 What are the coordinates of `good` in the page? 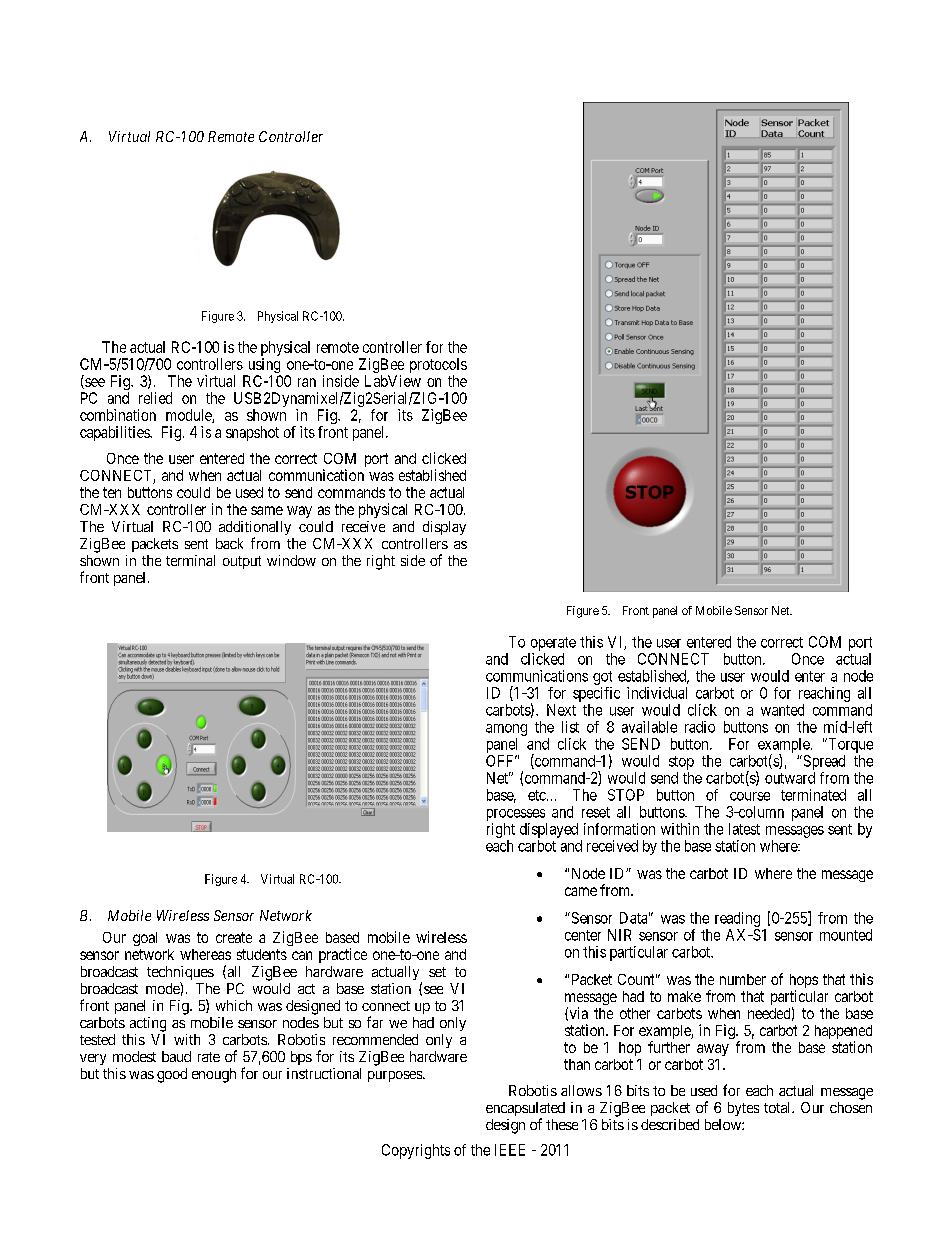 It's located at (172, 1075).
